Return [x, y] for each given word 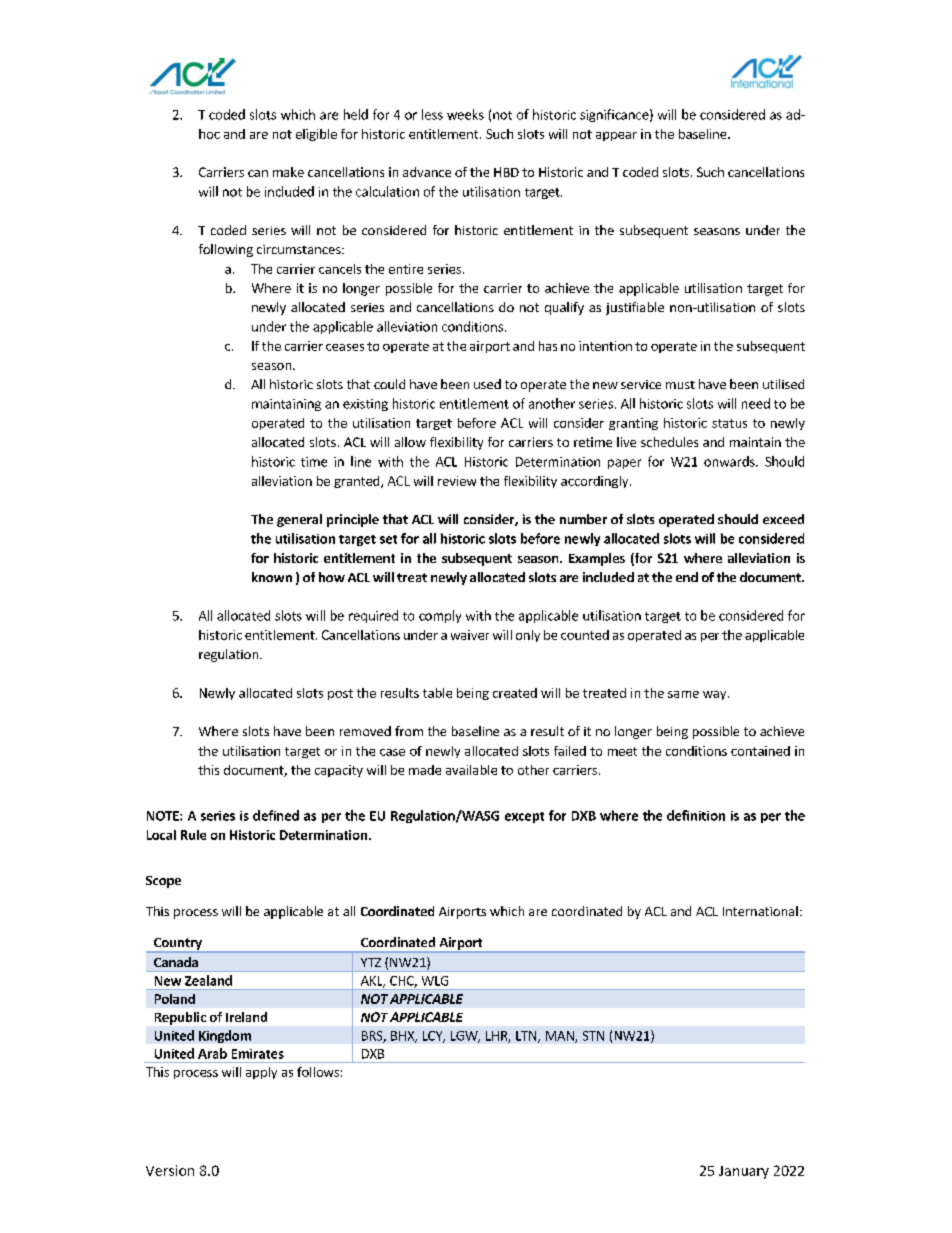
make [288, 172]
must [680, 385]
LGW [465, 1037]
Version [170, 1170]
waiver [470, 635]
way [716, 695]
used [487, 384]
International [760, 911]
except [524, 817]
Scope [163, 882]
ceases [345, 347]
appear [616, 136]
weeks [465, 114]
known [272, 577]
